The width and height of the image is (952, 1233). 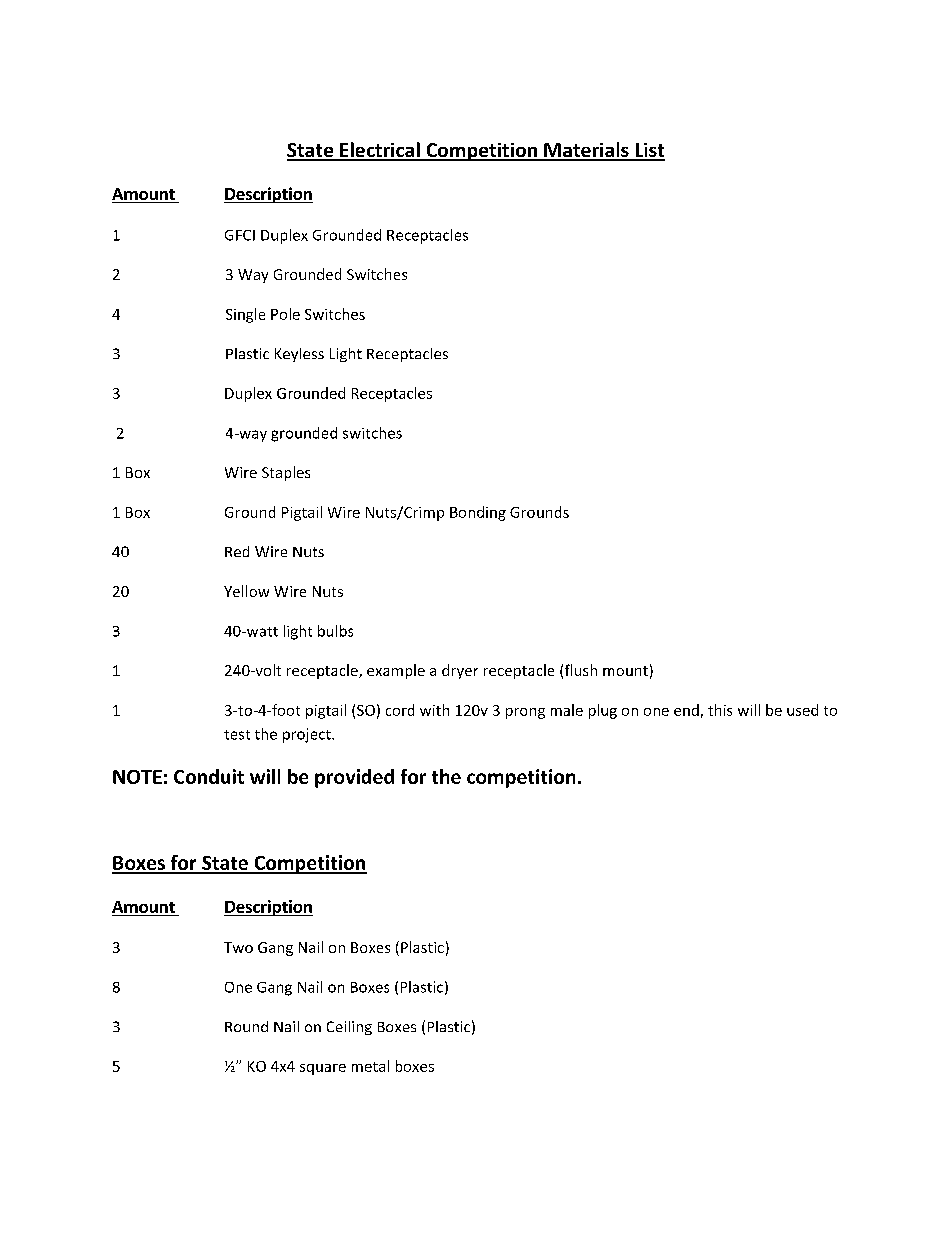 What do you see at coordinates (349, 1028) in the image?
I see `Ceiling` at bounding box center [349, 1028].
